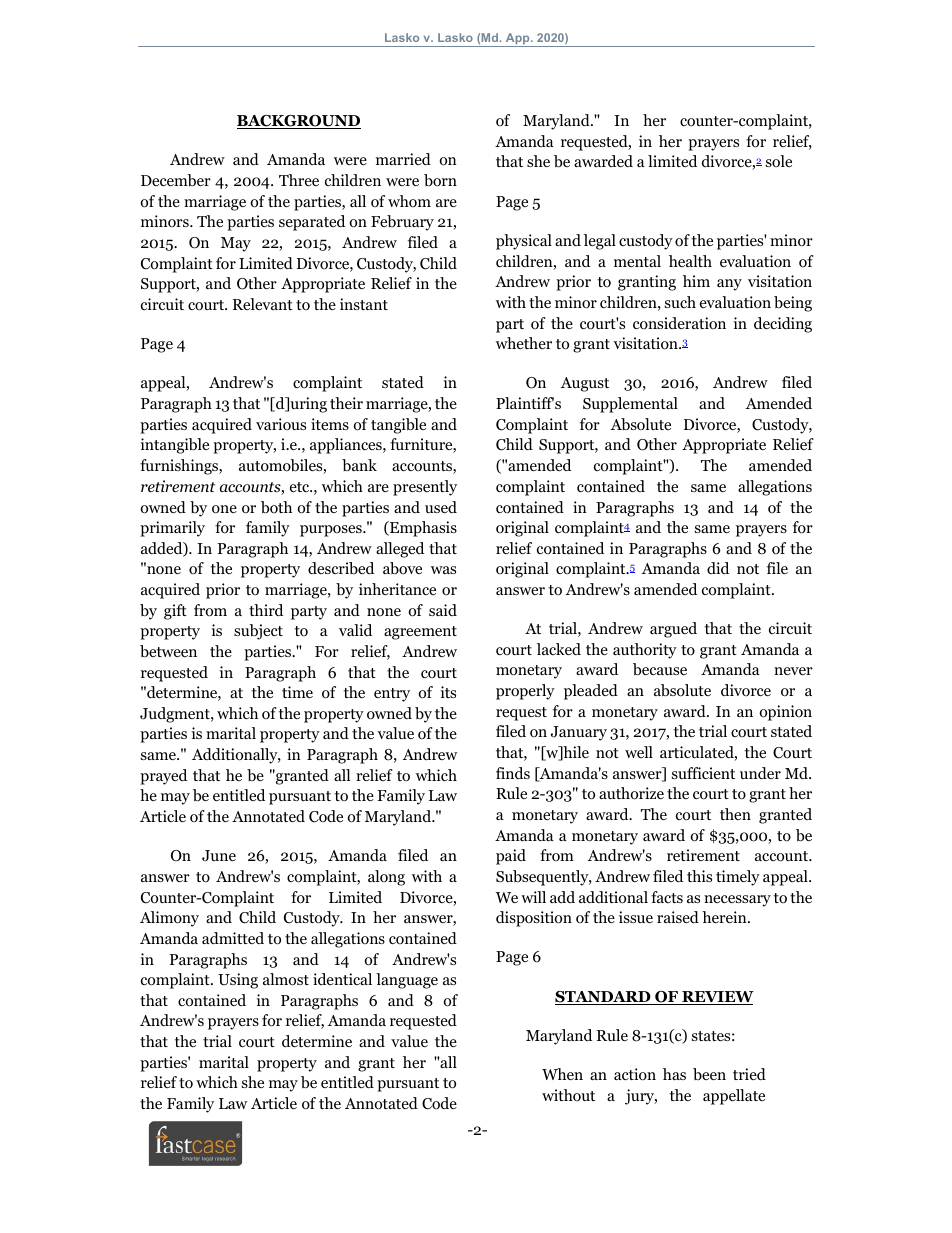 This page has height=1233, width=952. Describe the element at coordinates (779, 161) in the page. I see `sole` at that location.
